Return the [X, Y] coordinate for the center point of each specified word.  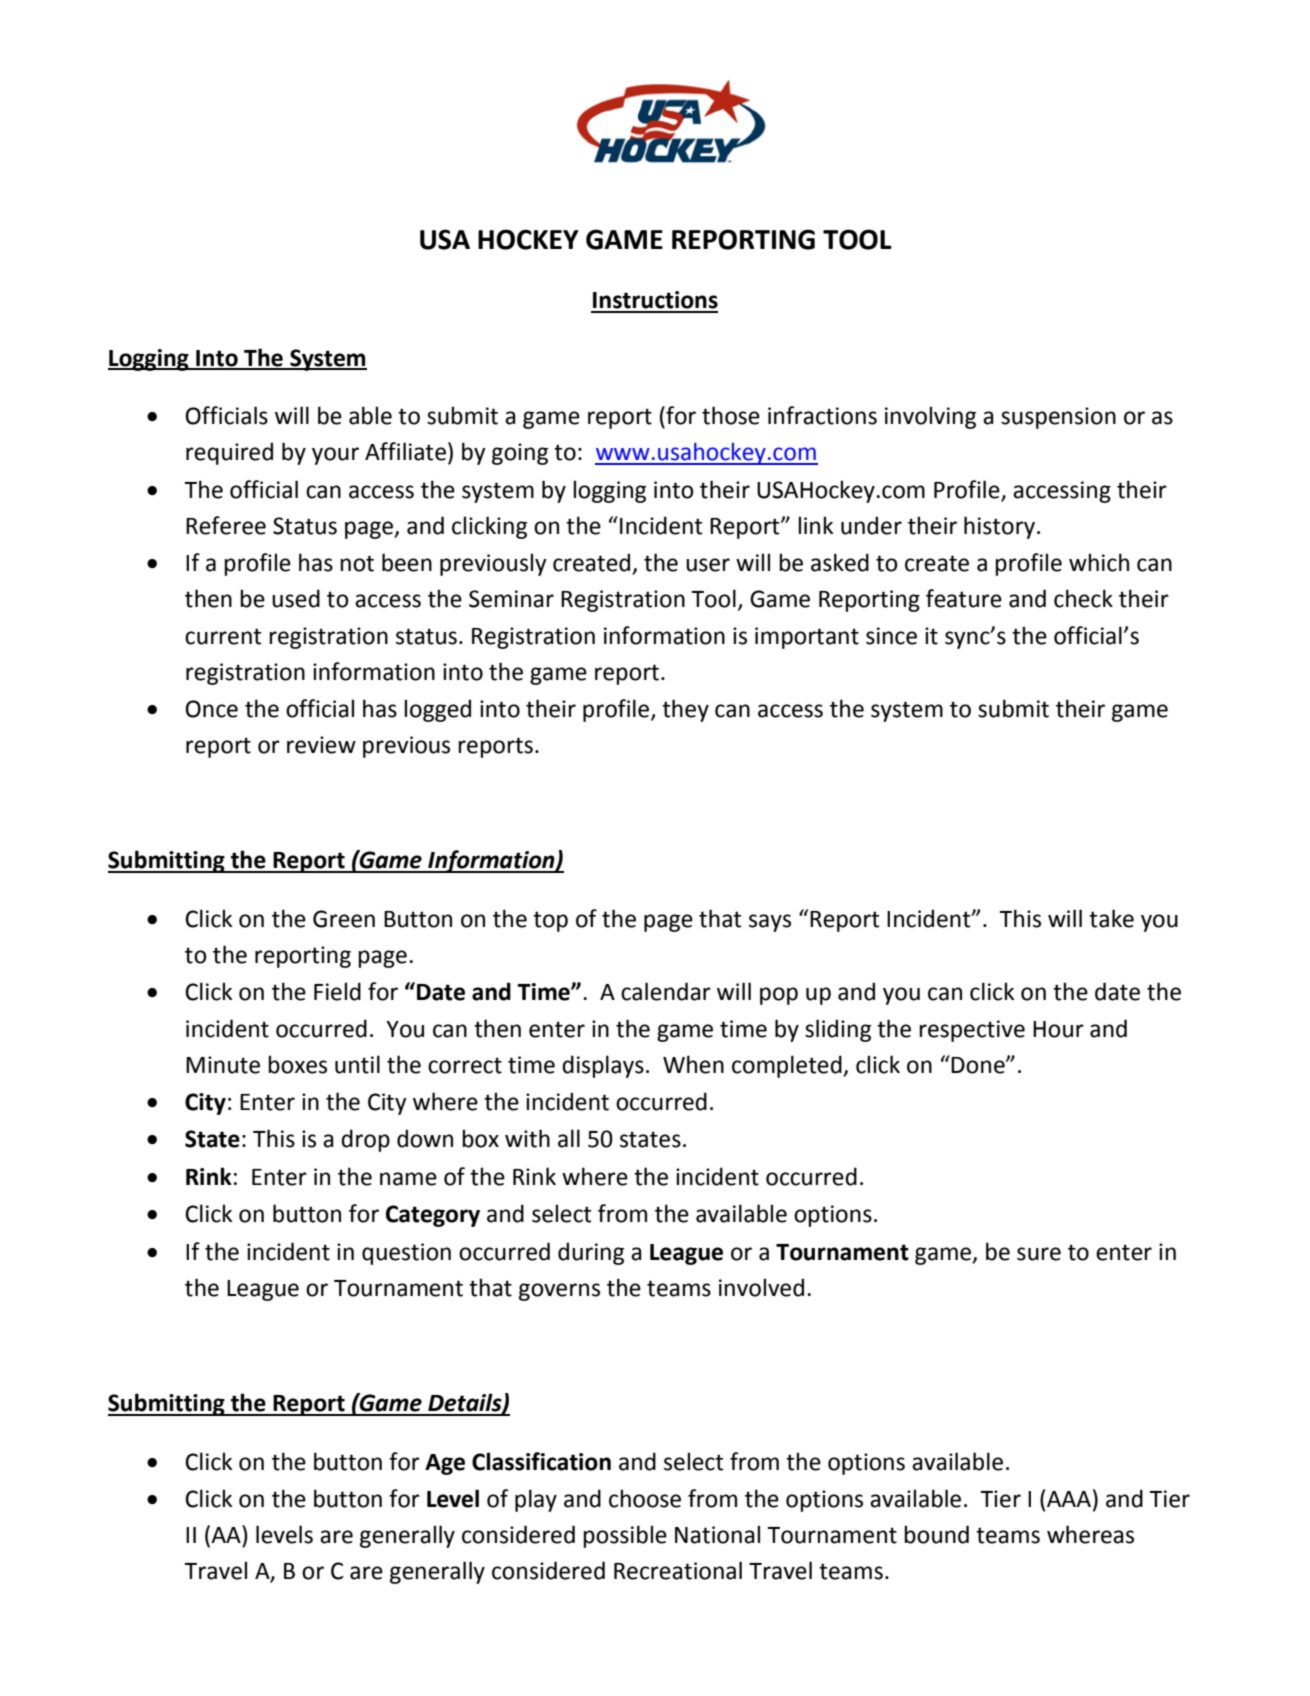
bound [936, 1534]
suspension [1058, 418]
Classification [541, 1461]
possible [625, 1536]
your [335, 456]
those [731, 415]
